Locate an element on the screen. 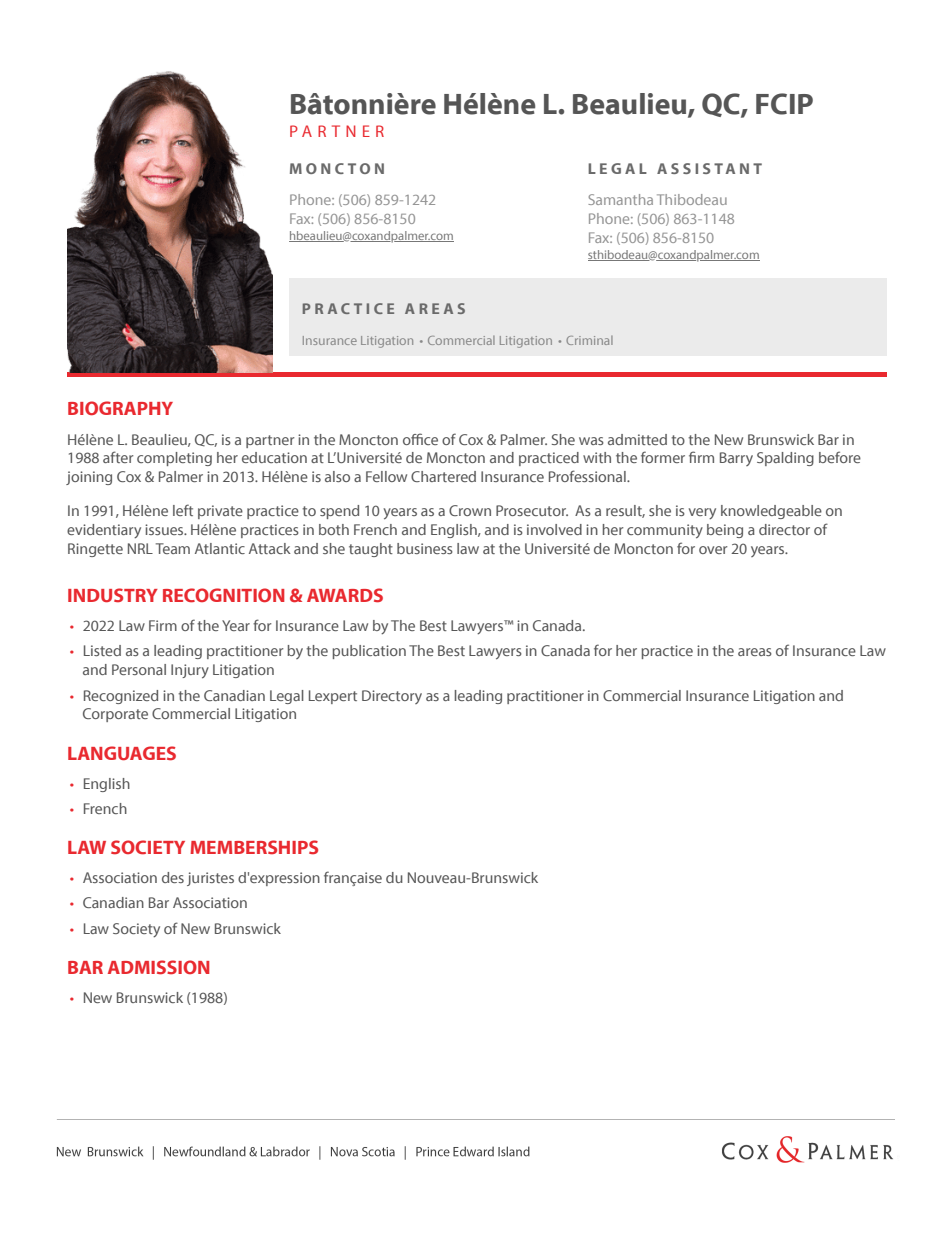  over is located at coordinates (713, 550).
